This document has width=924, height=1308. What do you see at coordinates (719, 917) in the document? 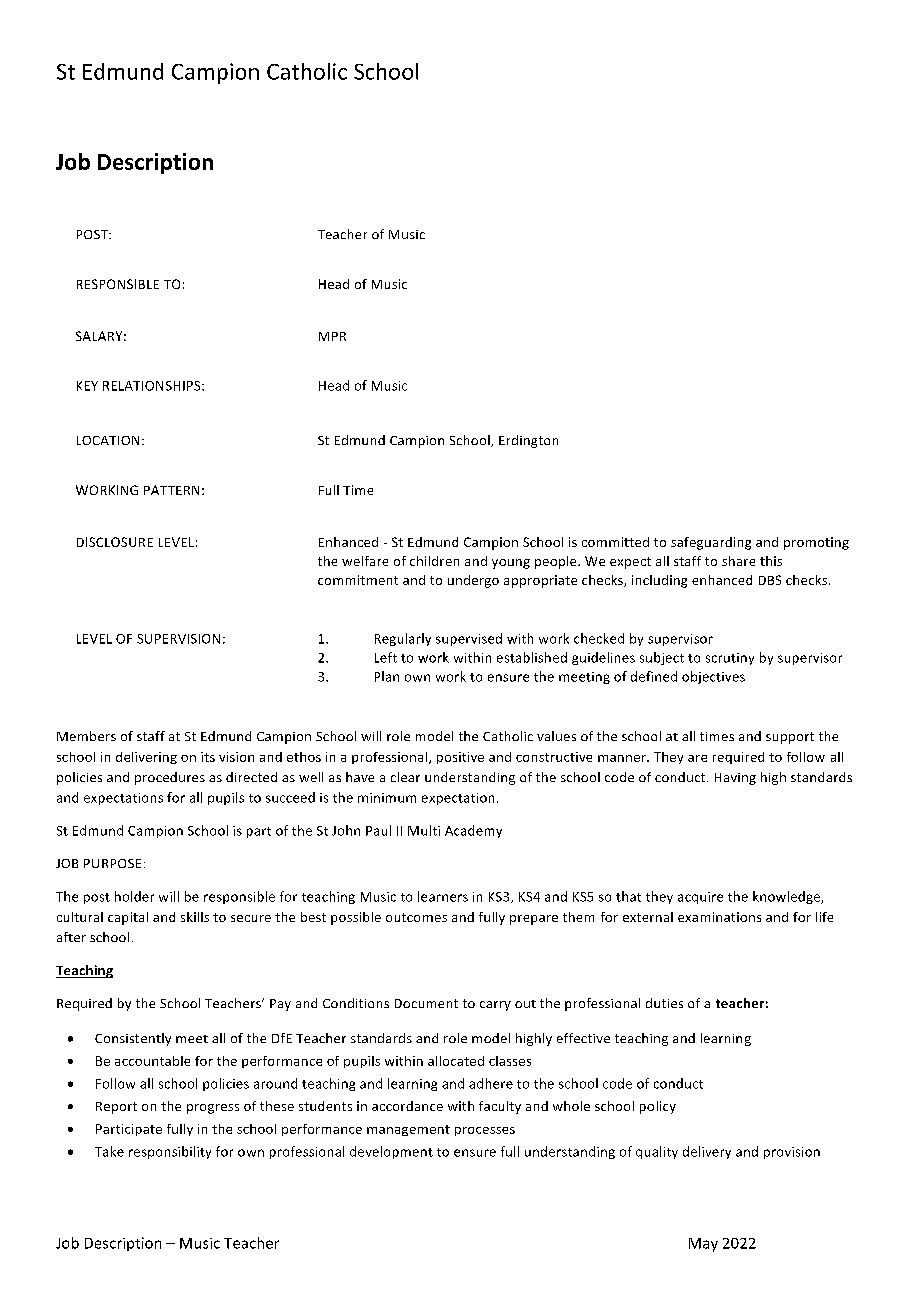
I see `examinations` at bounding box center [719, 917].
